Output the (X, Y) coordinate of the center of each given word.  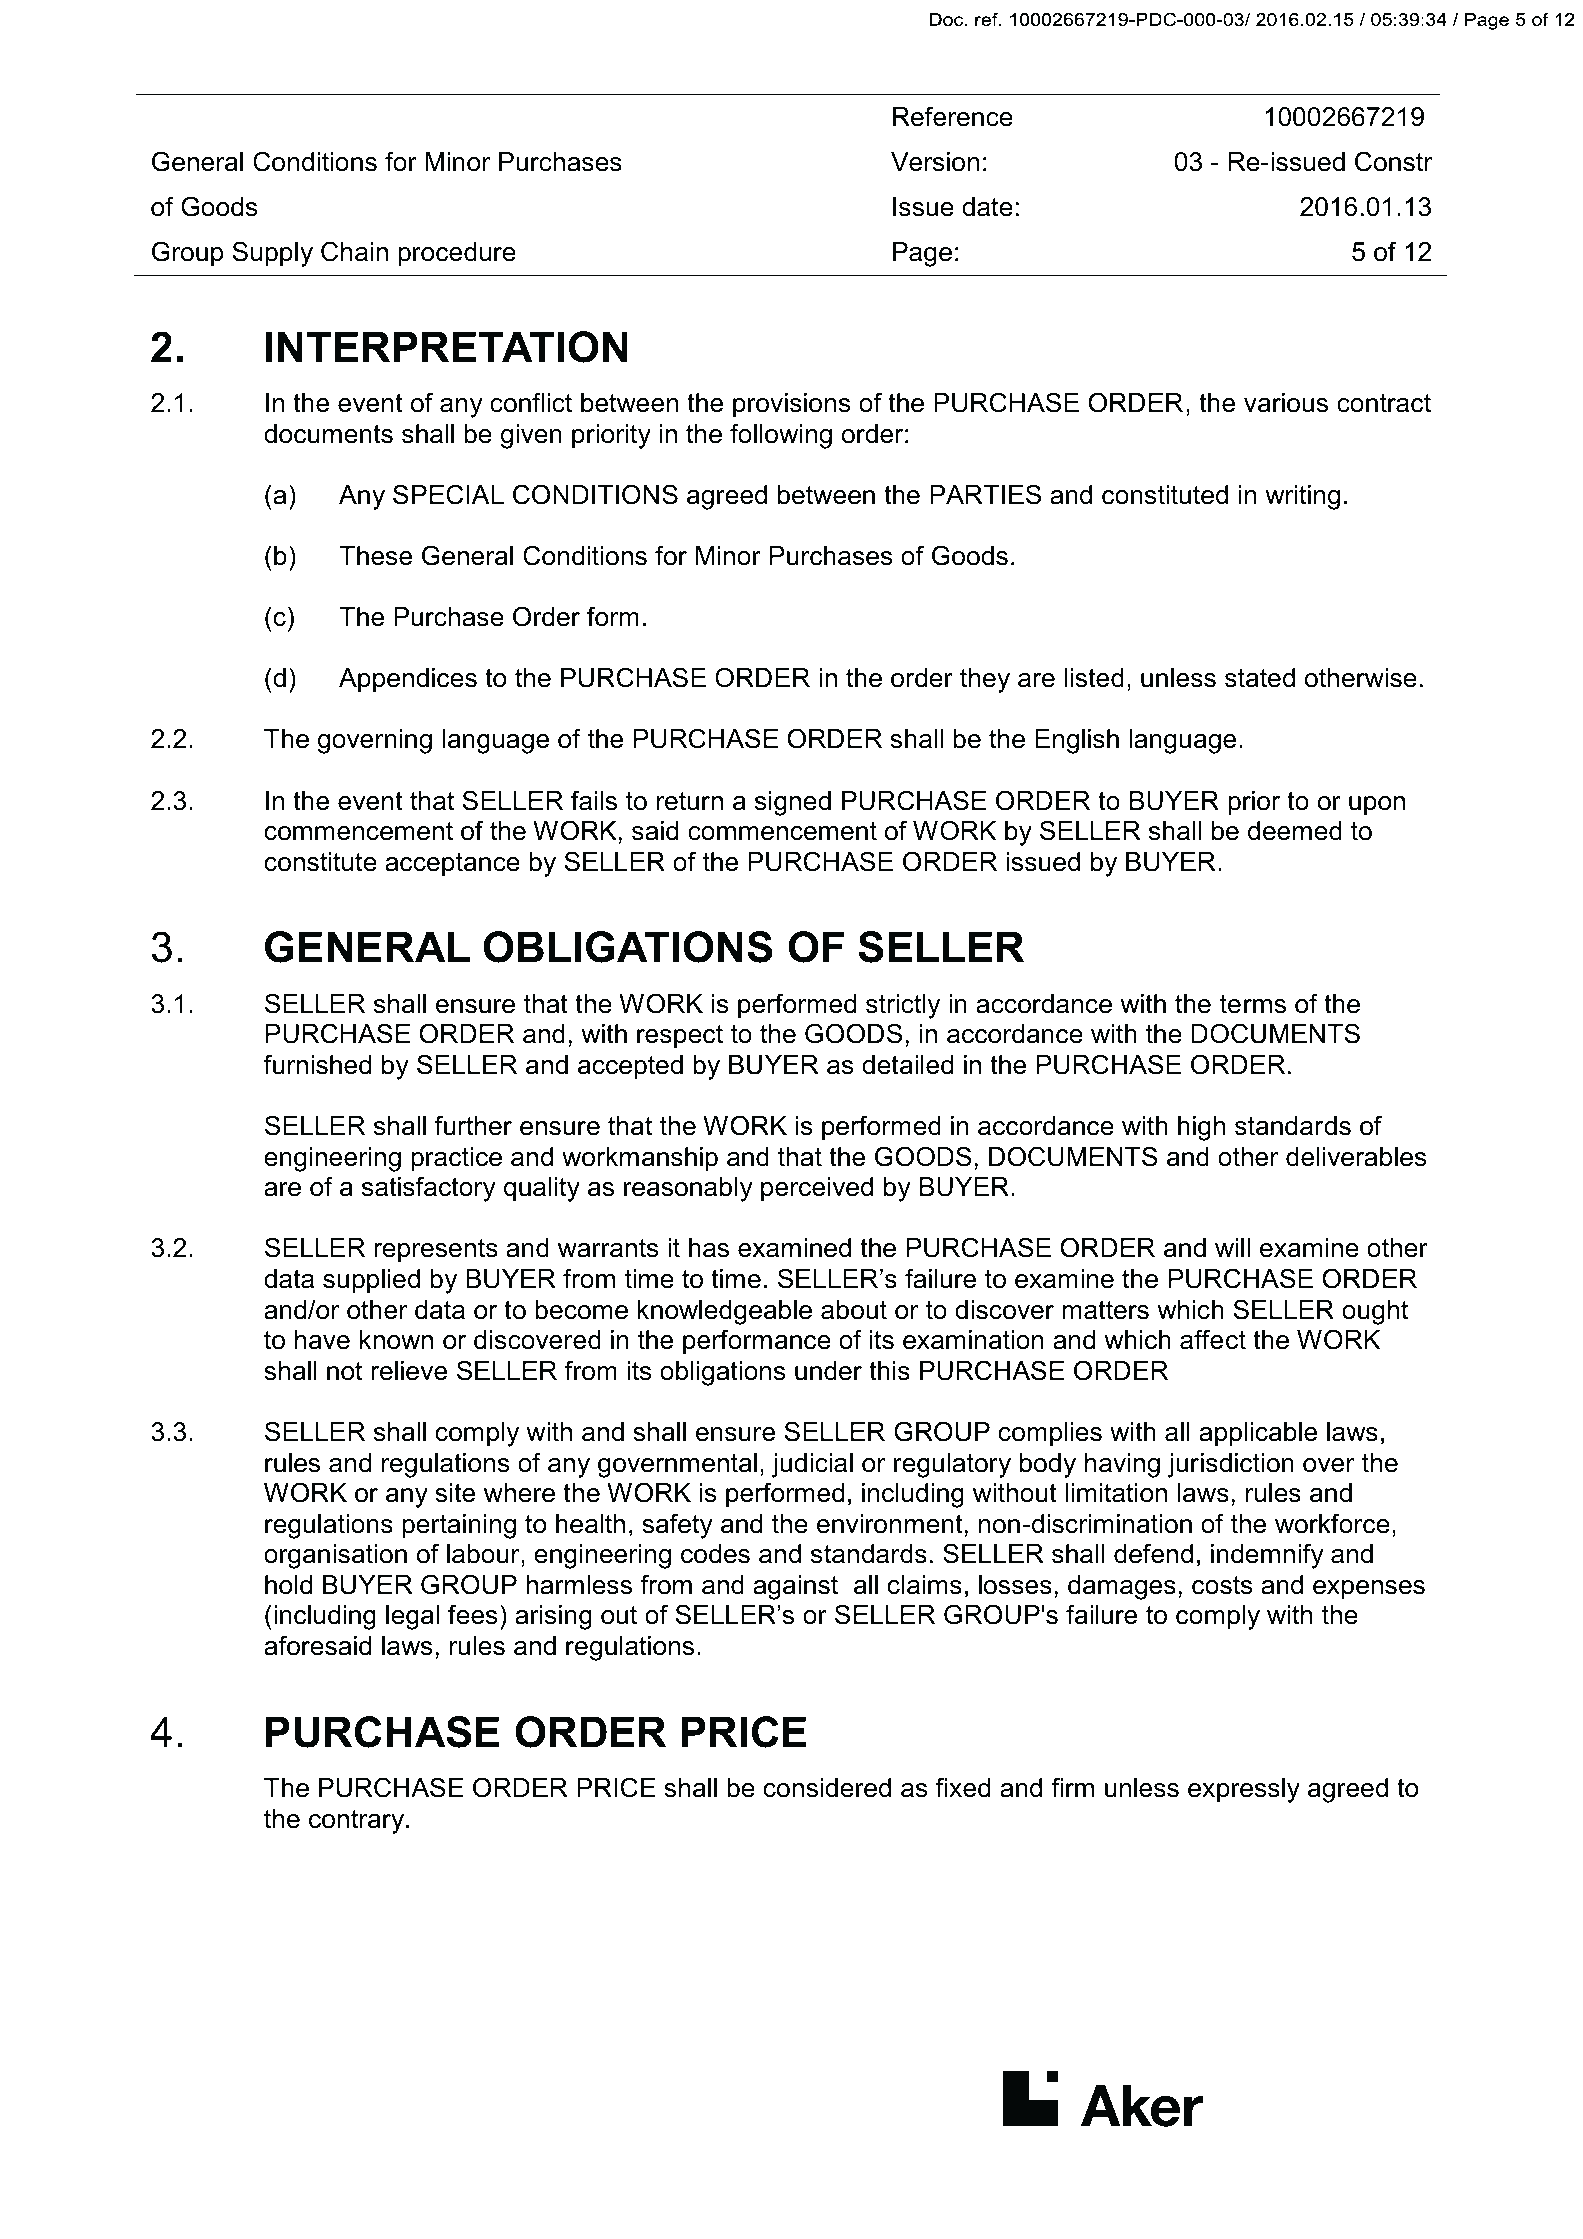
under (828, 1371)
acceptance (452, 864)
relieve (409, 1371)
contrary (358, 1822)
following (781, 436)
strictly (903, 1006)
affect (1213, 1339)
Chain (354, 251)
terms (1253, 1004)
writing (1302, 497)
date (987, 207)
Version (935, 162)
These (375, 556)
